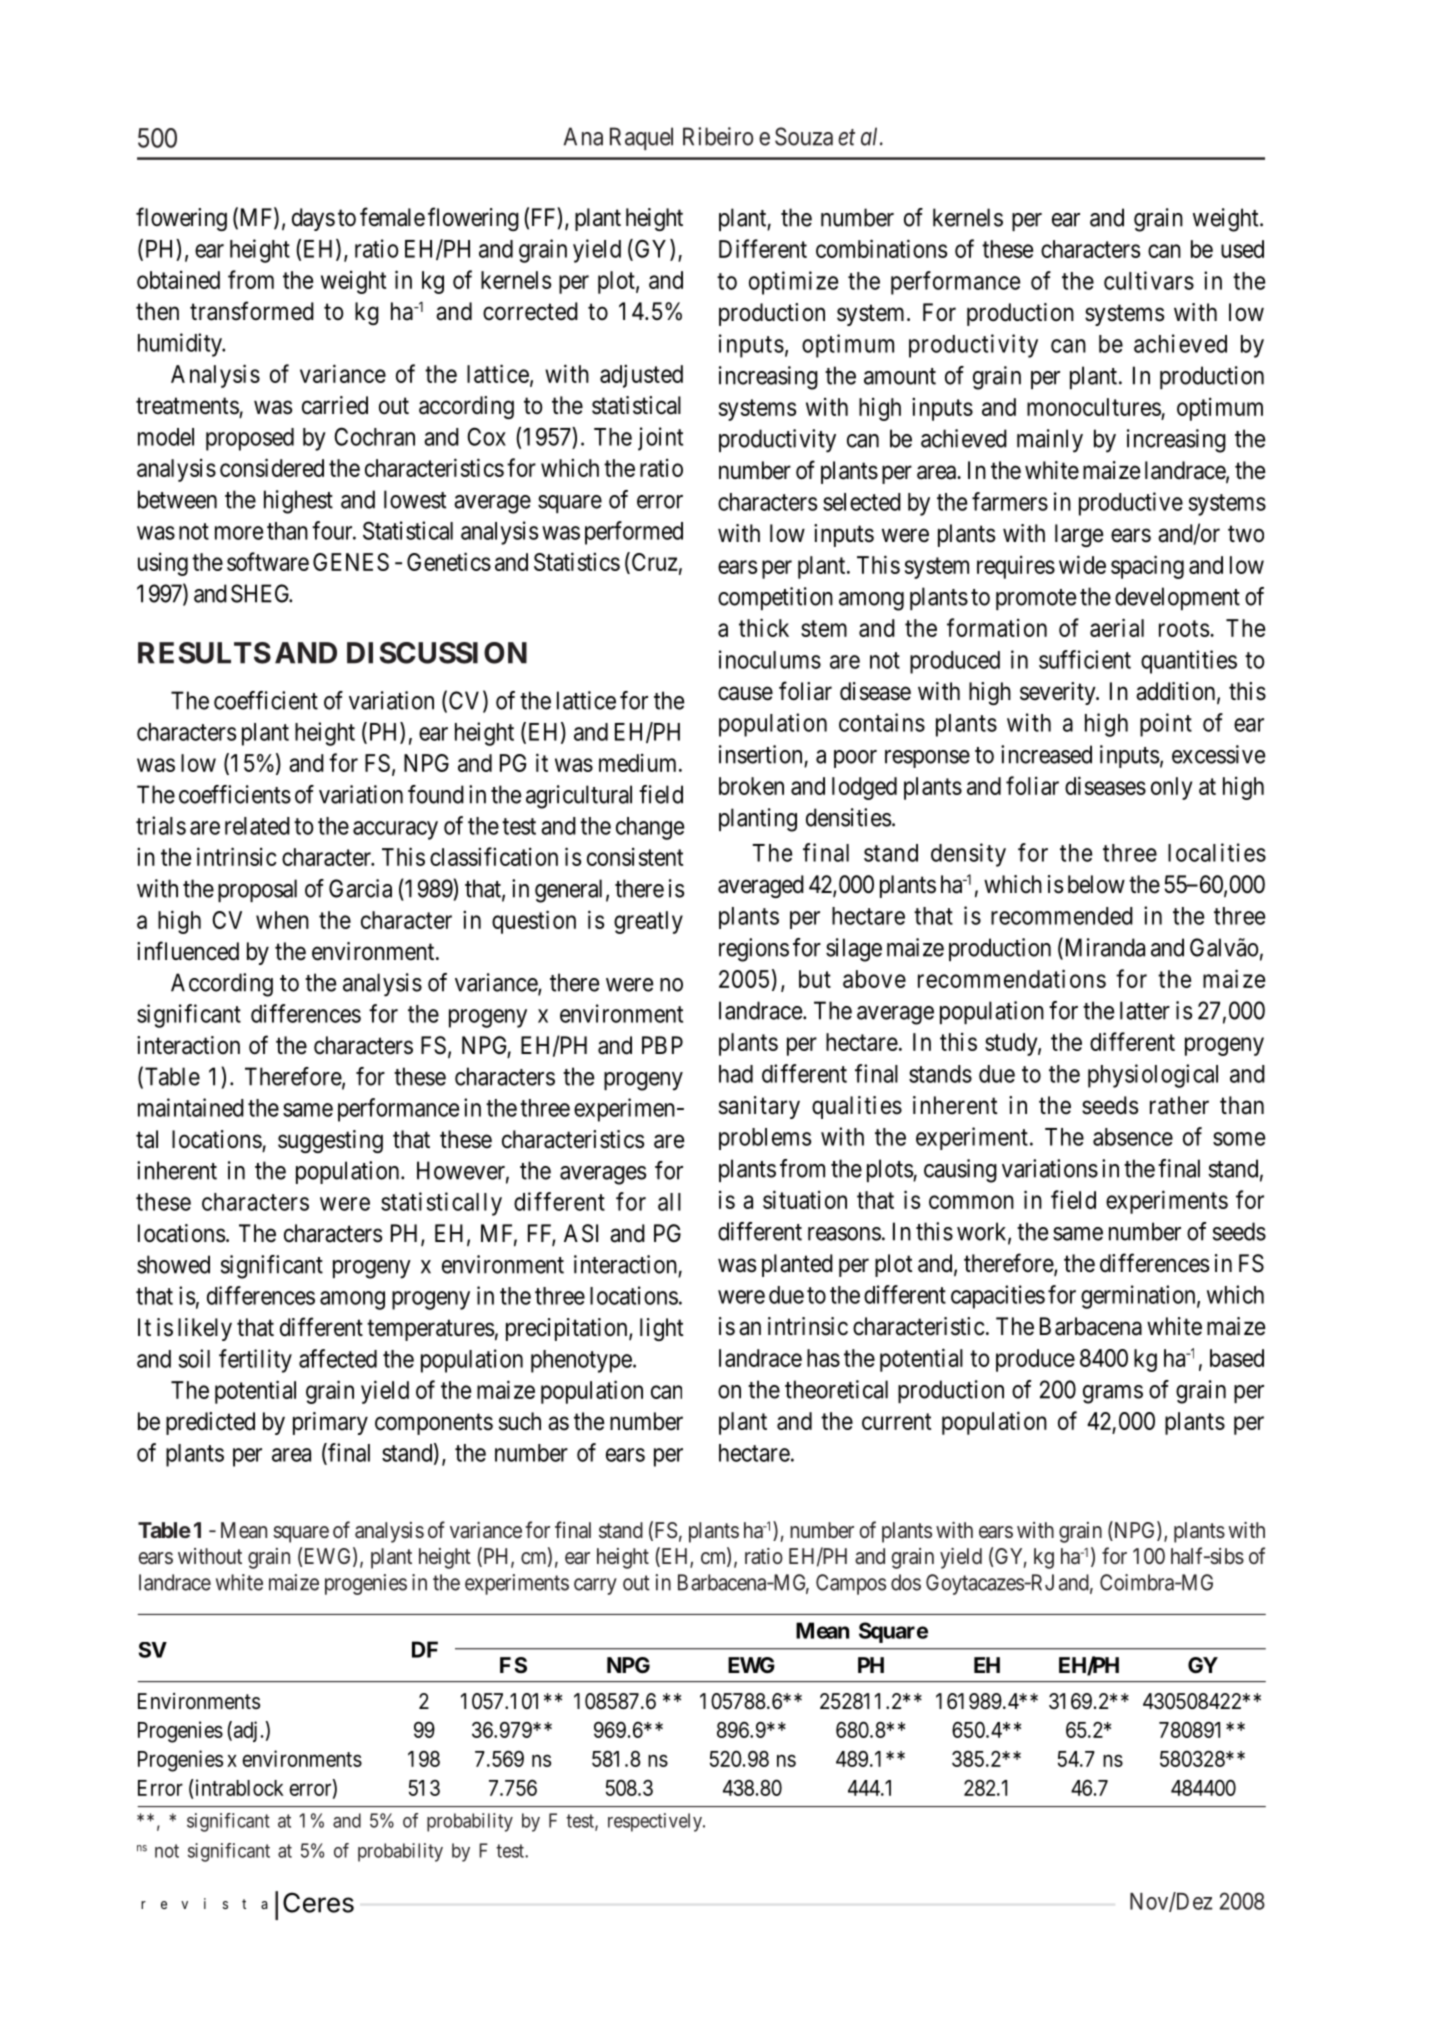 The image size is (1435, 2030). What do you see at coordinates (662, 1329) in the document?
I see `light` at bounding box center [662, 1329].
